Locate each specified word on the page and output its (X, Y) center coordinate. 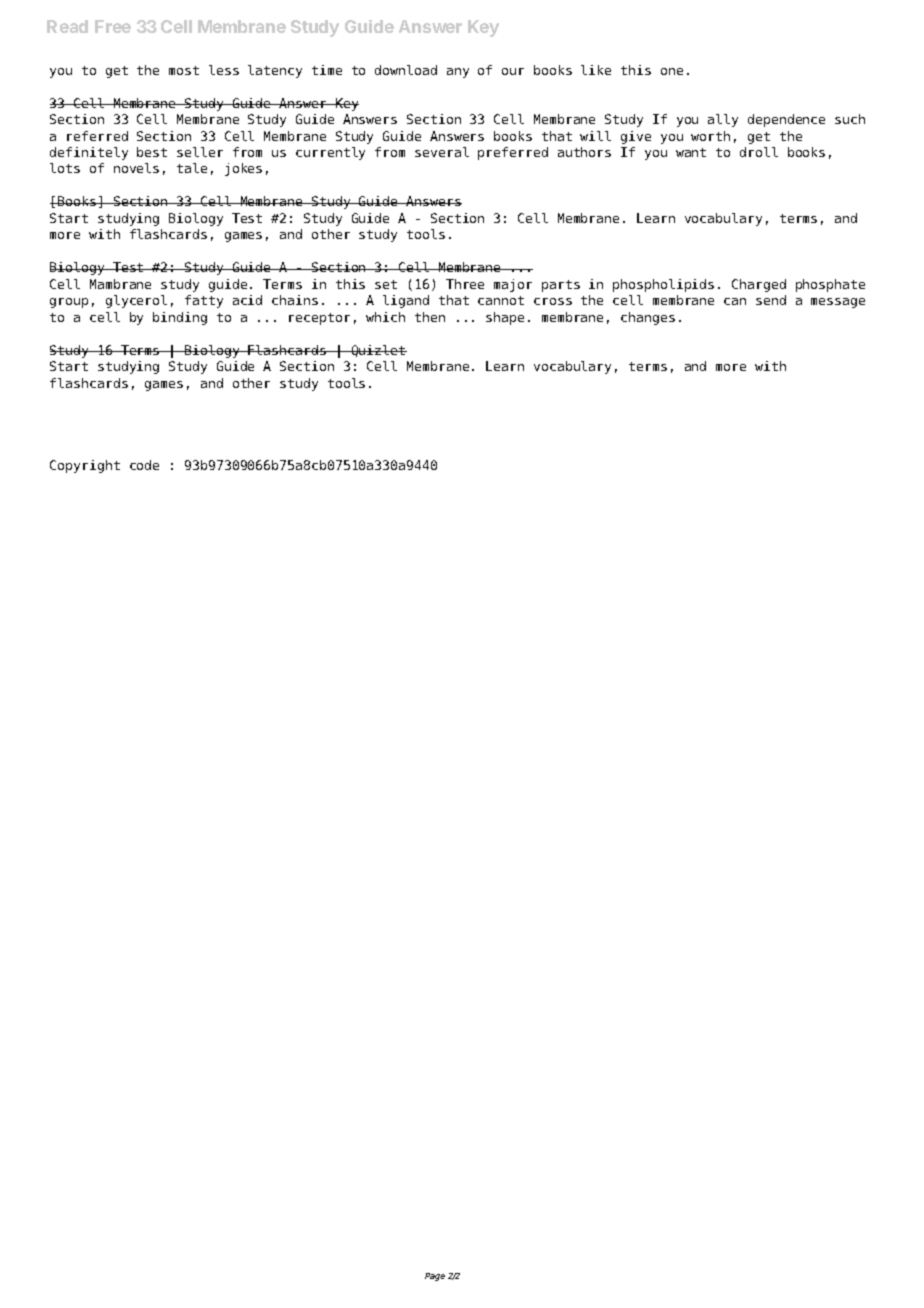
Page (435, 1277)
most (184, 70)
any (458, 73)
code (144, 465)
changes (648, 318)
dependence (786, 120)
